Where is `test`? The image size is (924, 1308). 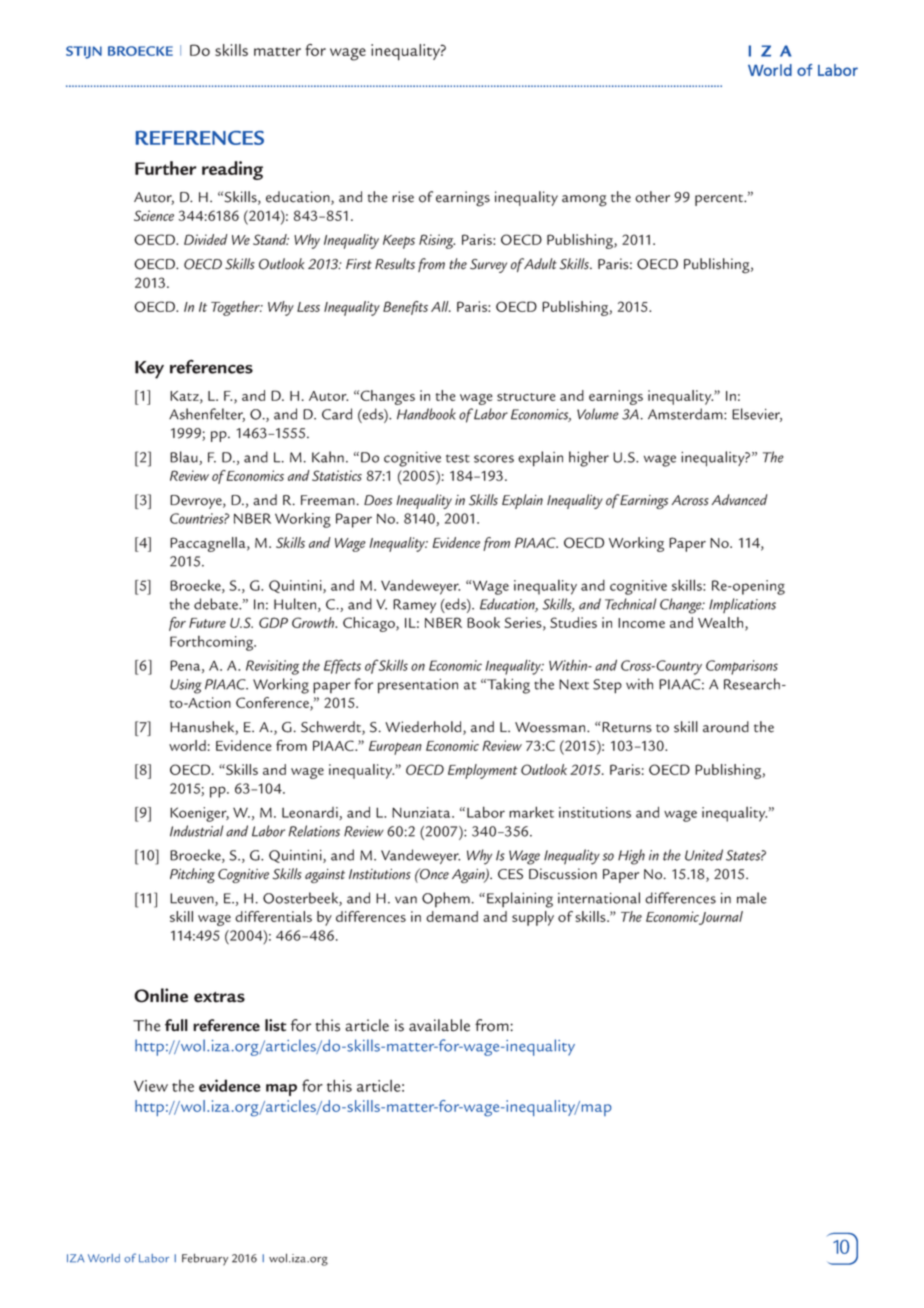
test is located at coordinates (458, 458).
